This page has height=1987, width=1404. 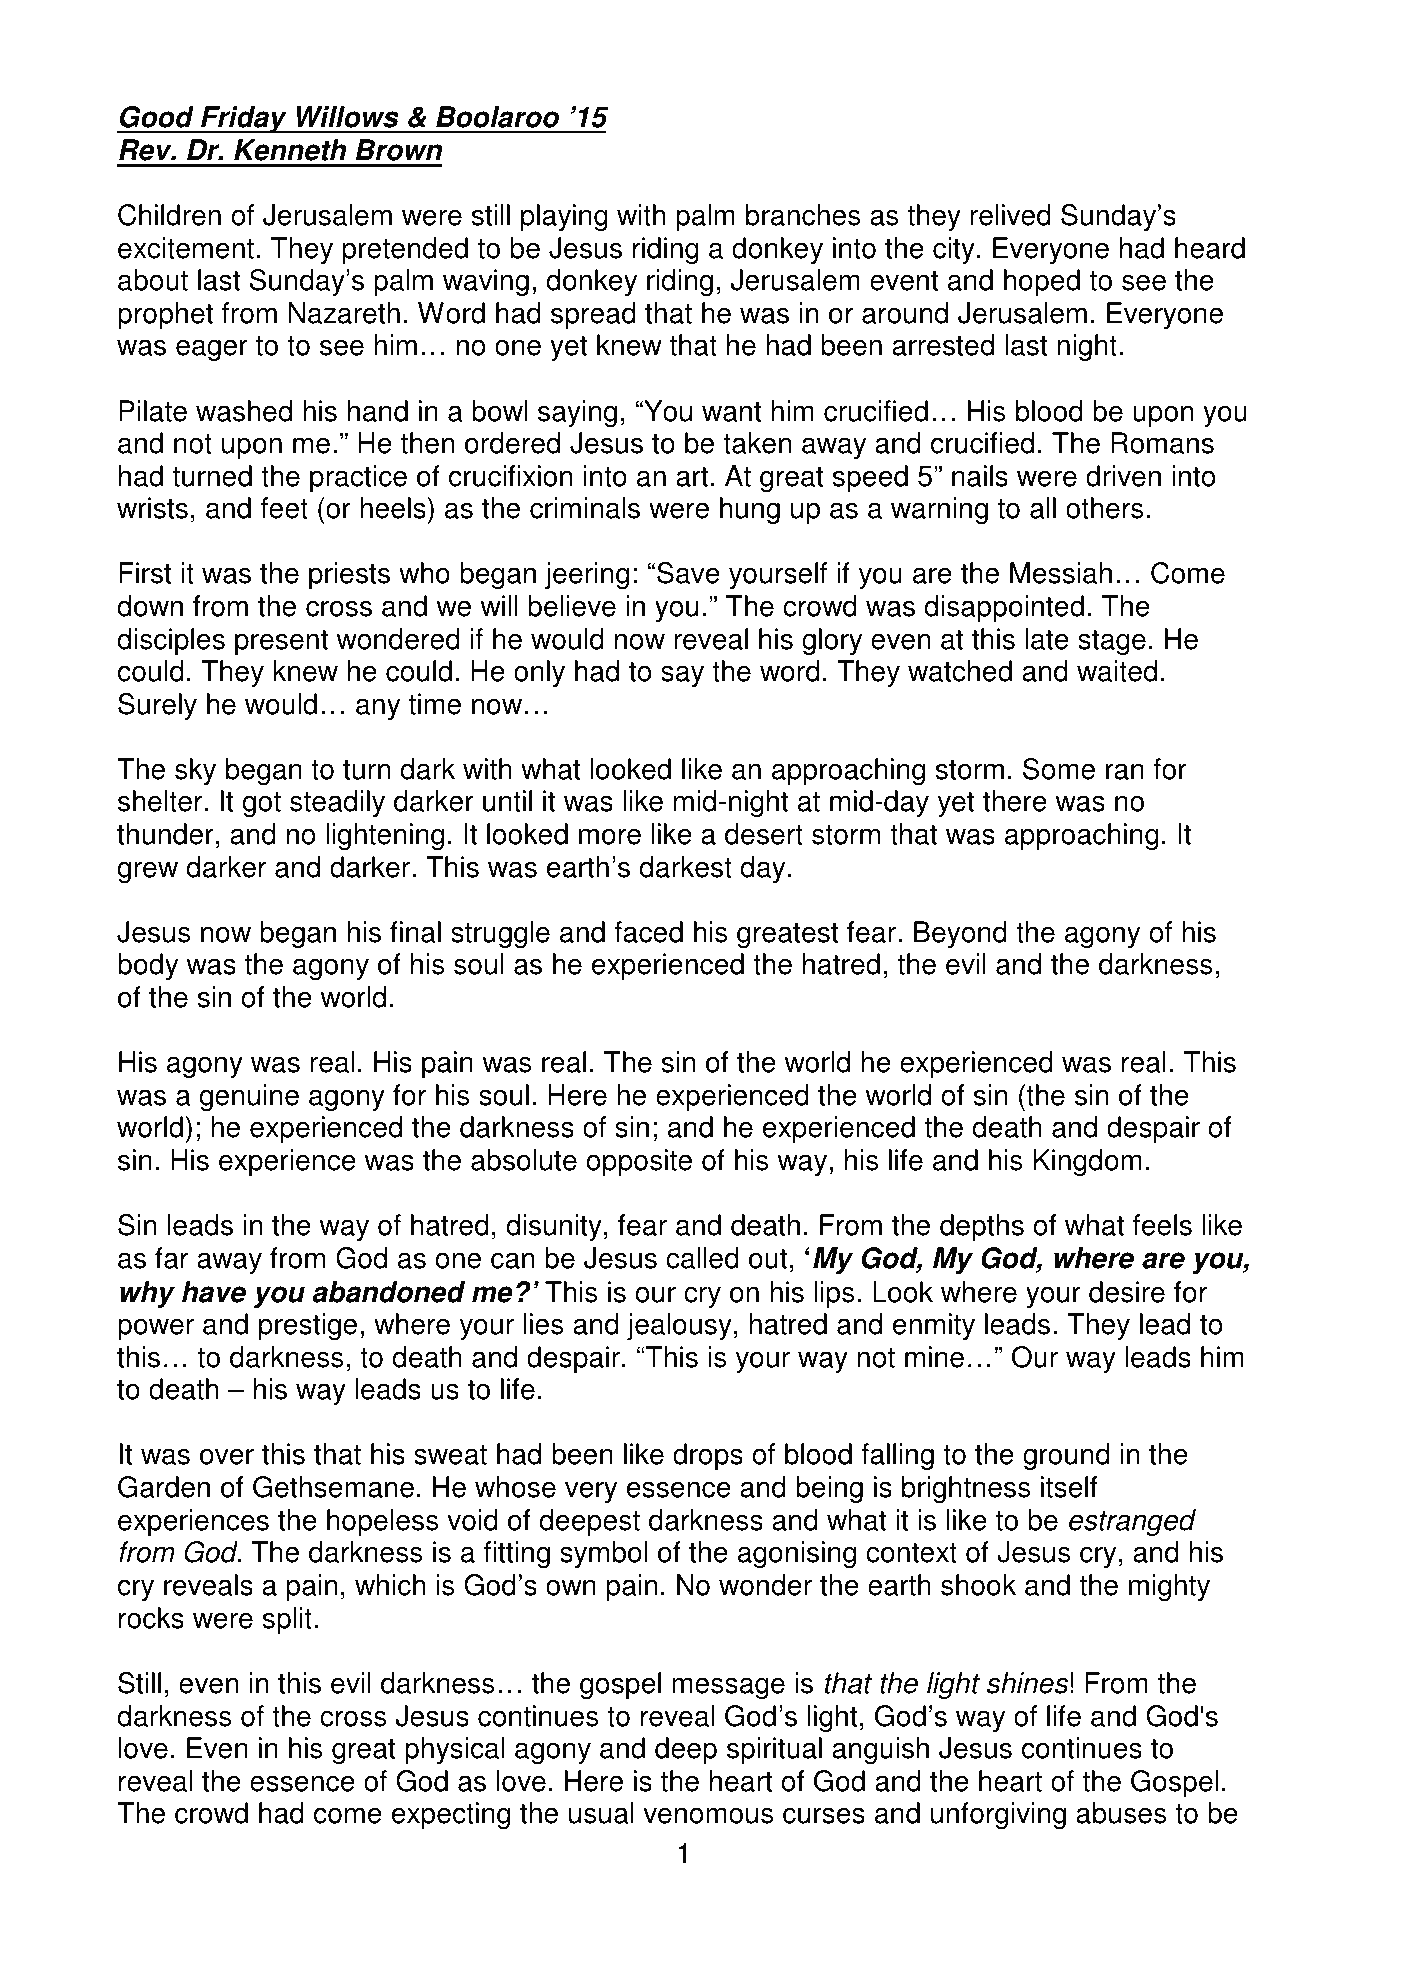 I want to click on Friday, so click(x=244, y=119).
